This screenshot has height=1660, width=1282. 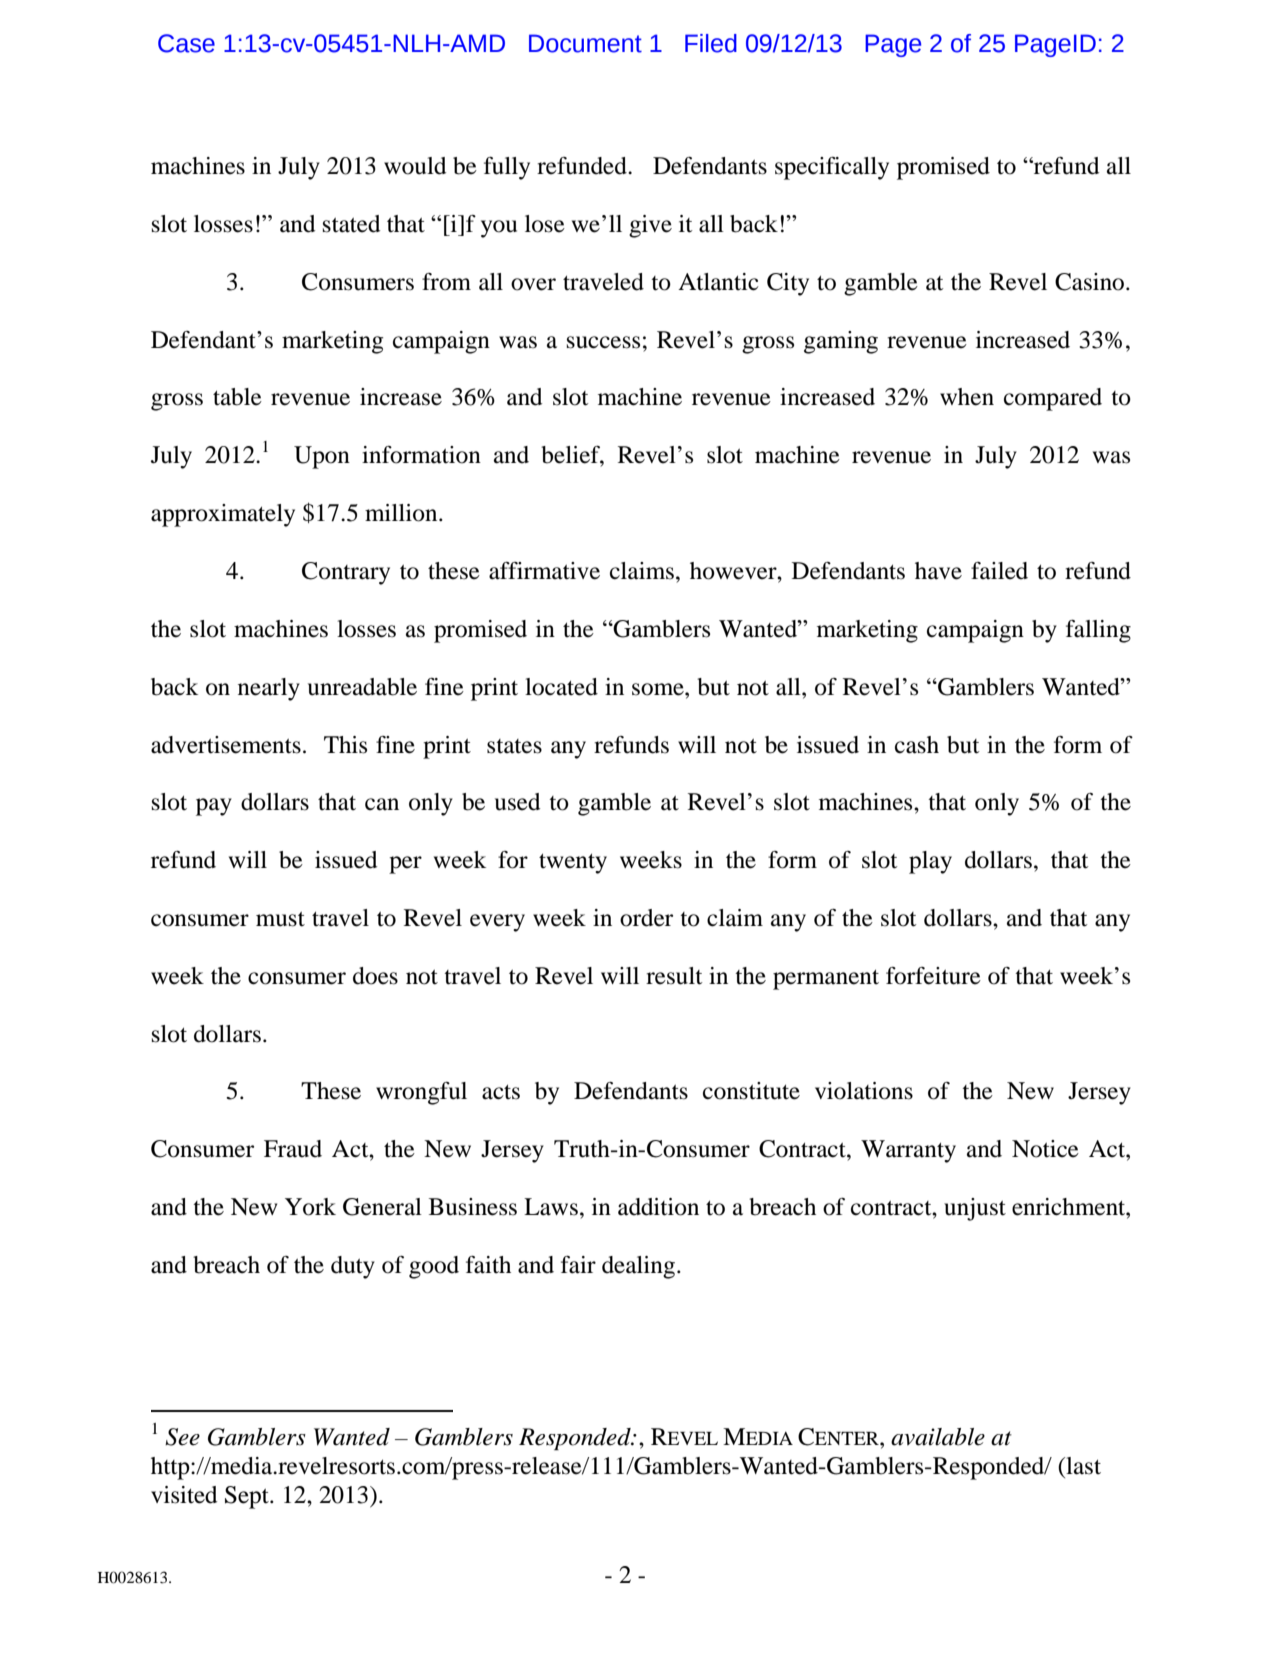 What do you see at coordinates (585, 43) in the screenshot?
I see `Document` at bounding box center [585, 43].
